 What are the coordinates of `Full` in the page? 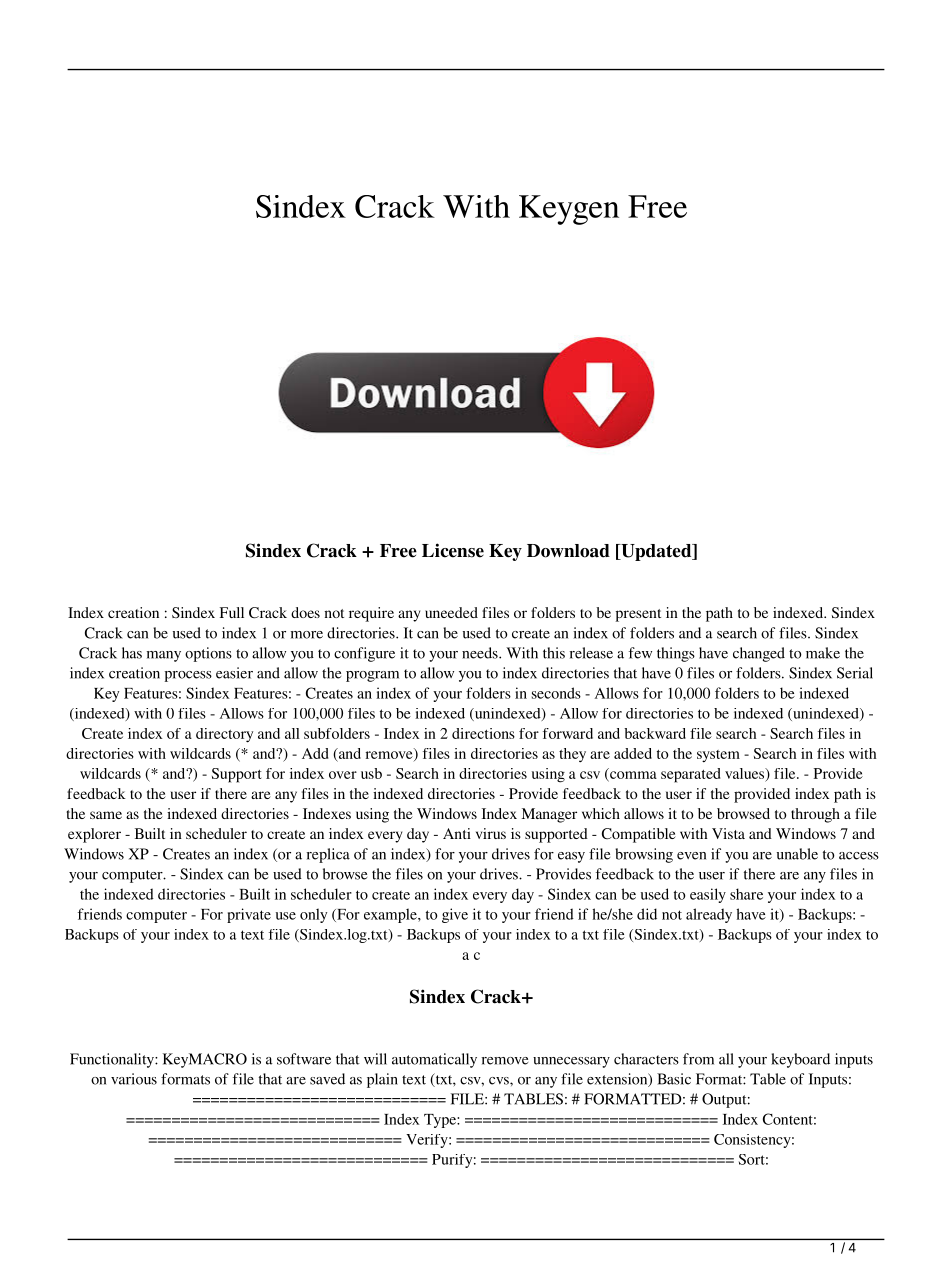 It's located at (232, 612).
